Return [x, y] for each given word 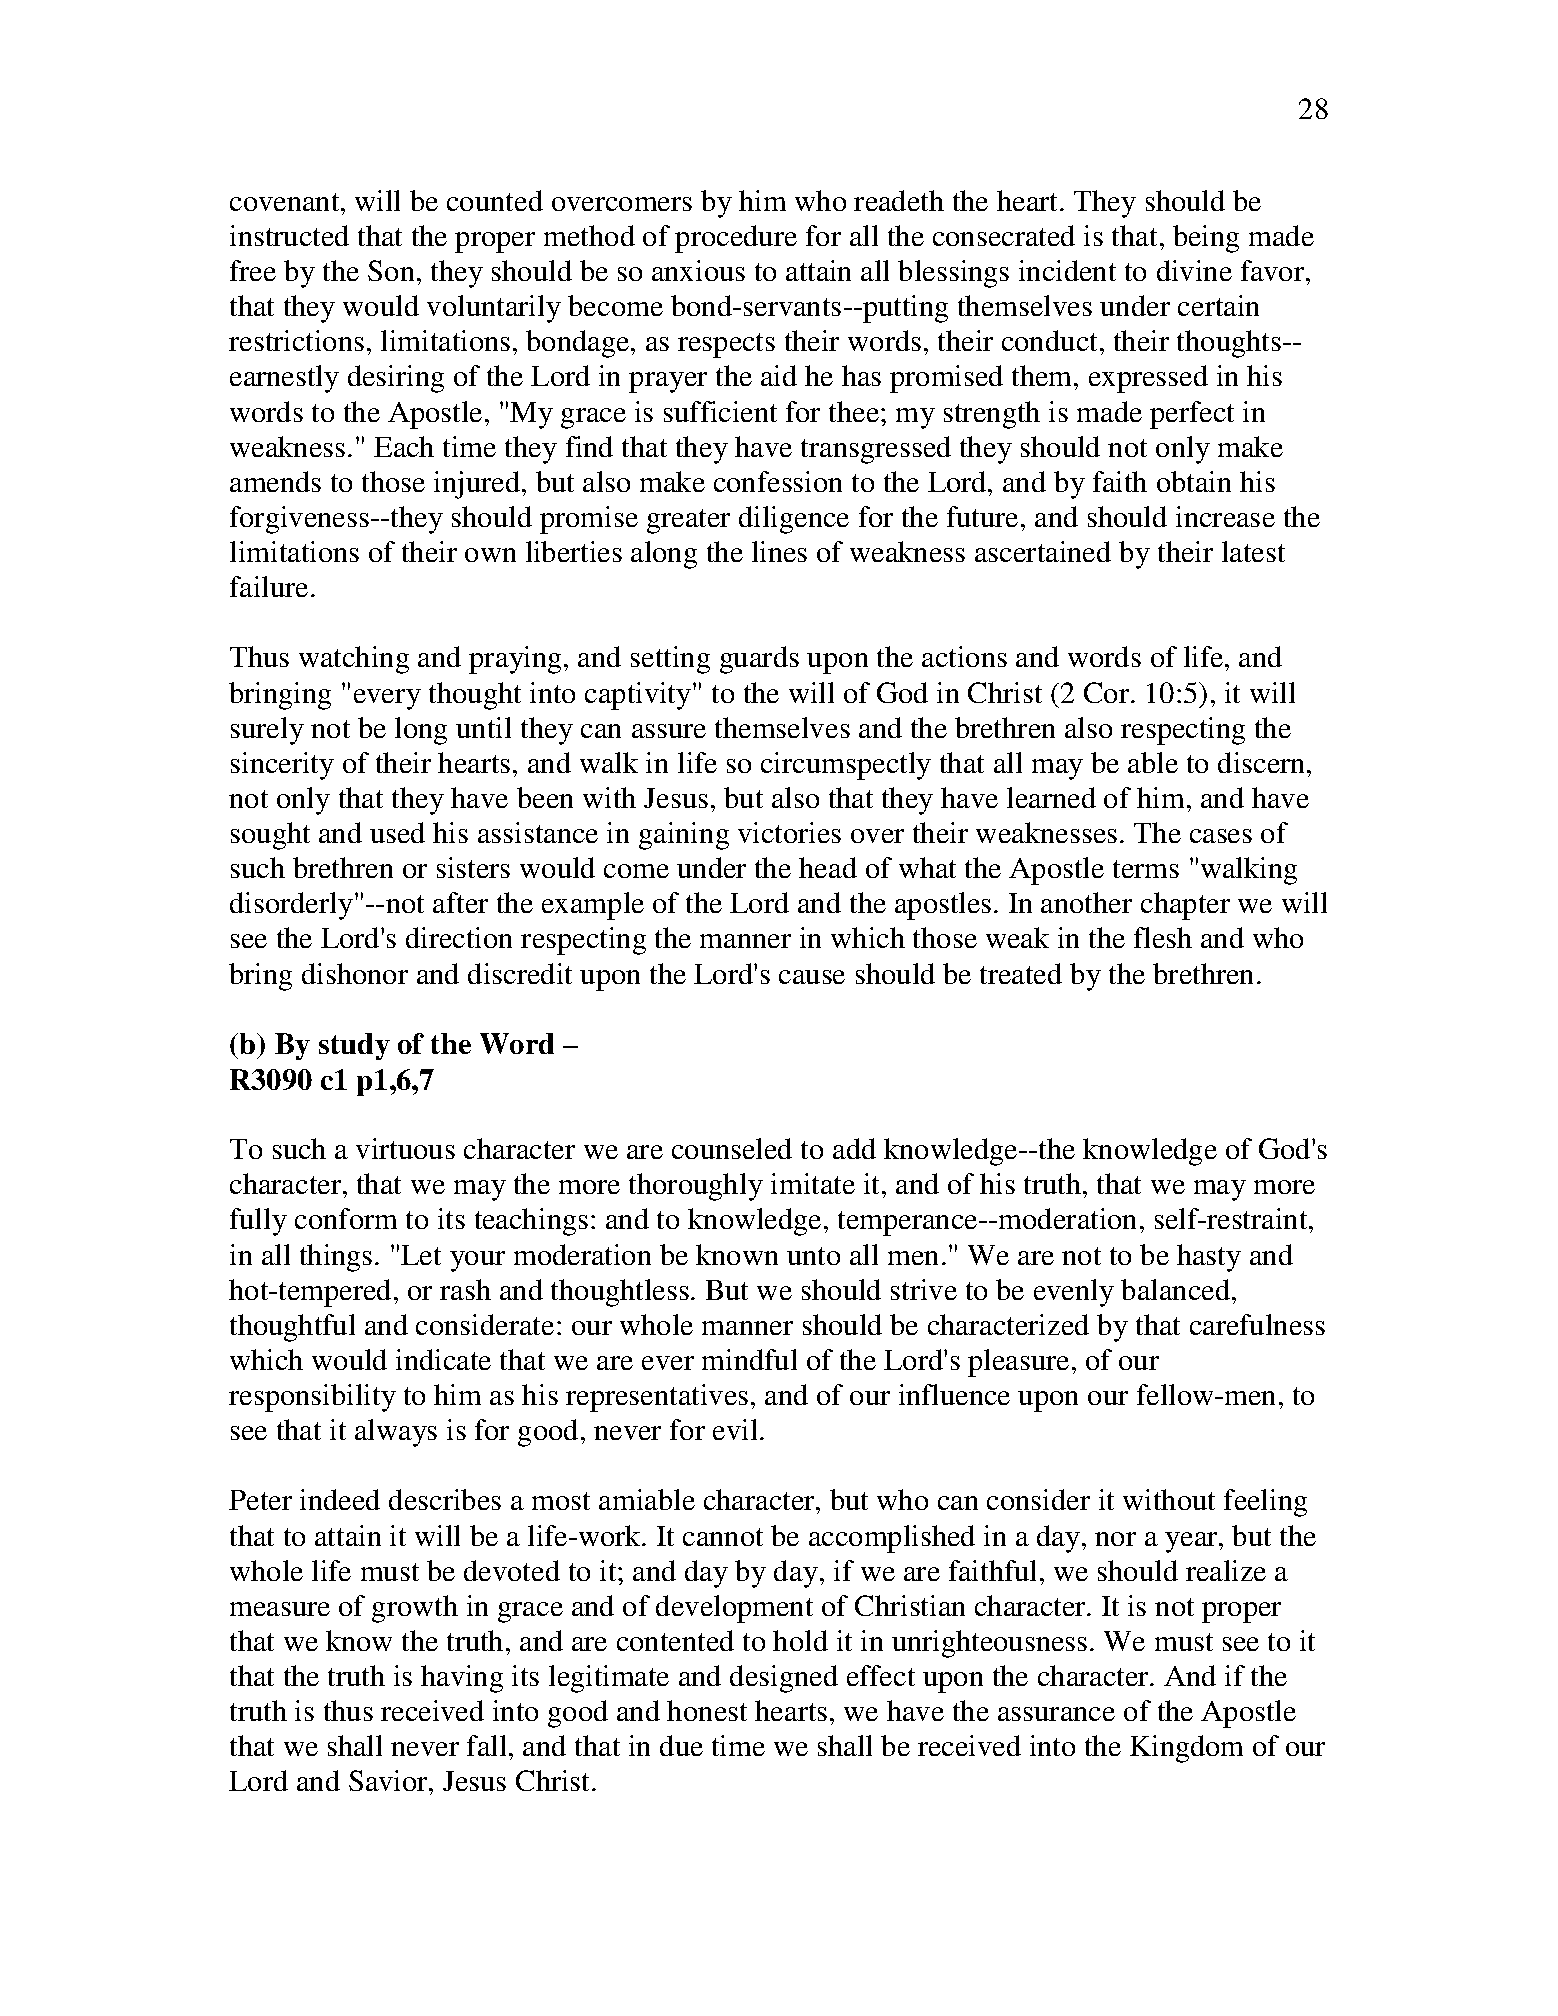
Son [391, 270]
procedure [736, 239]
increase [1225, 516]
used [397, 832]
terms [1146, 869]
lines [779, 551]
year [1192, 1542]
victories [789, 832]
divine [1194, 270]
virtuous [405, 1148]
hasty [1209, 1258]
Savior [389, 1780]
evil [735, 1429]
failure [269, 586]
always [396, 1433]
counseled [732, 1148]
